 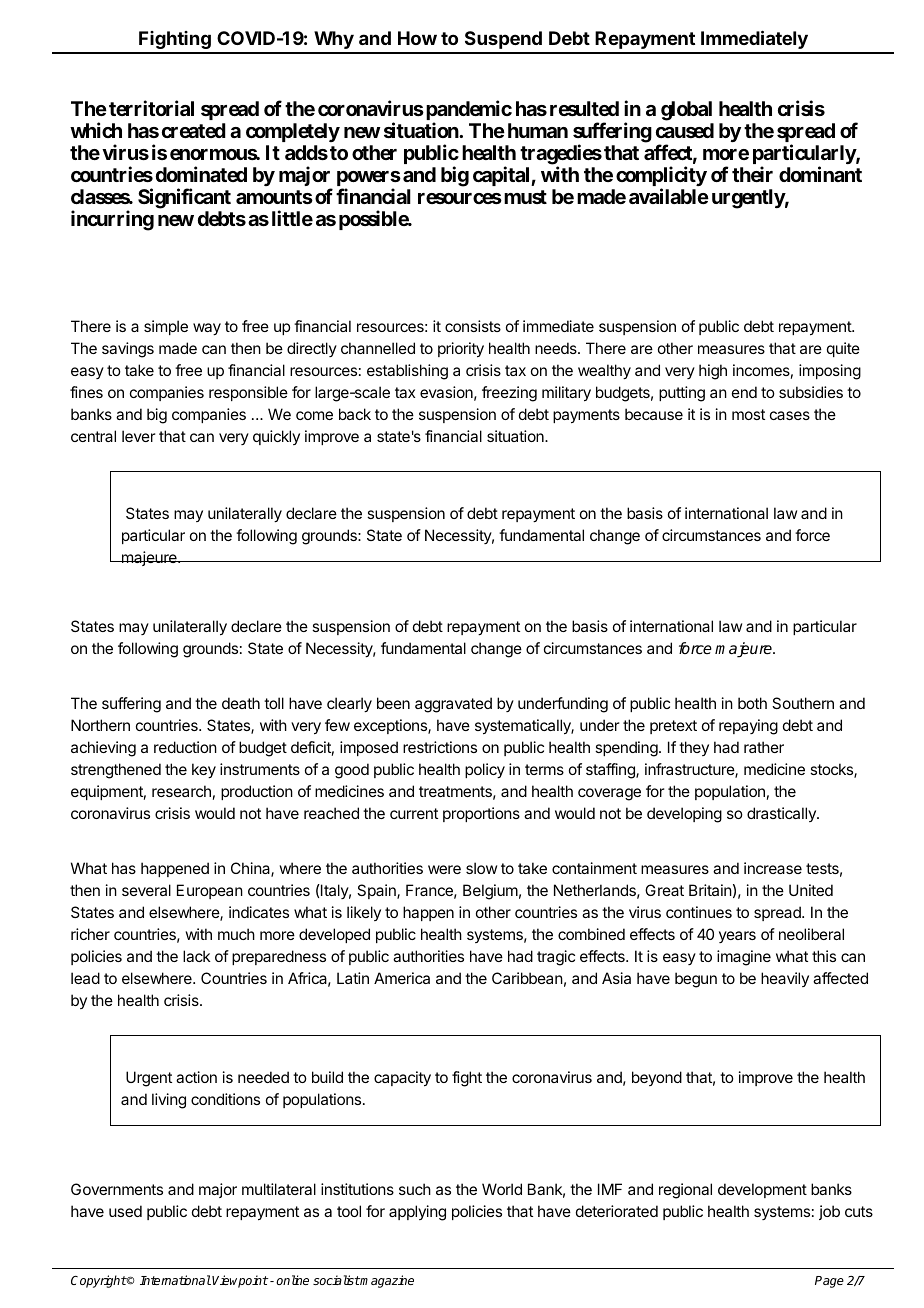 What do you see at coordinates (417, 38) in the screenshot?
I see `How` at bounding box center [417, 38].
